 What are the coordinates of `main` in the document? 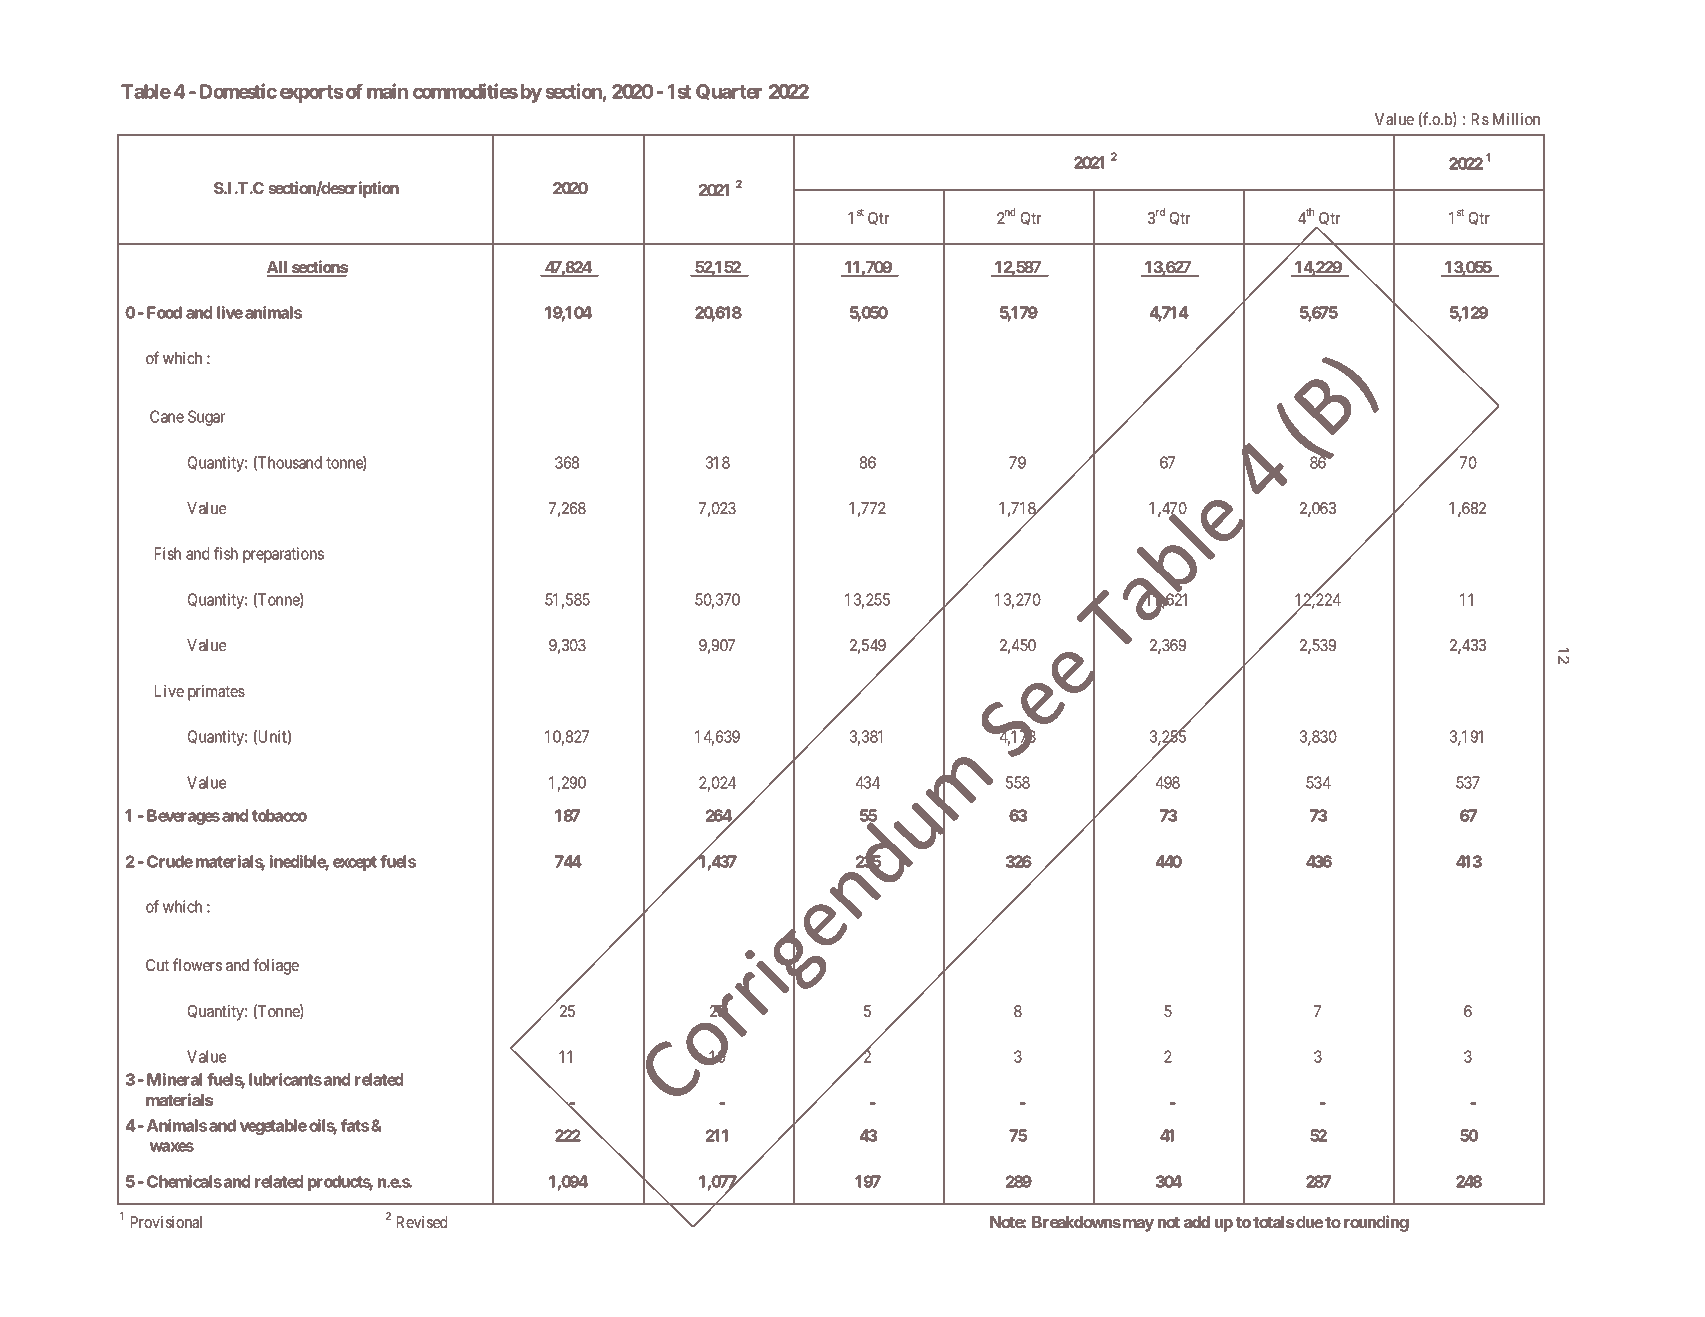 It's located at (387, 91).
